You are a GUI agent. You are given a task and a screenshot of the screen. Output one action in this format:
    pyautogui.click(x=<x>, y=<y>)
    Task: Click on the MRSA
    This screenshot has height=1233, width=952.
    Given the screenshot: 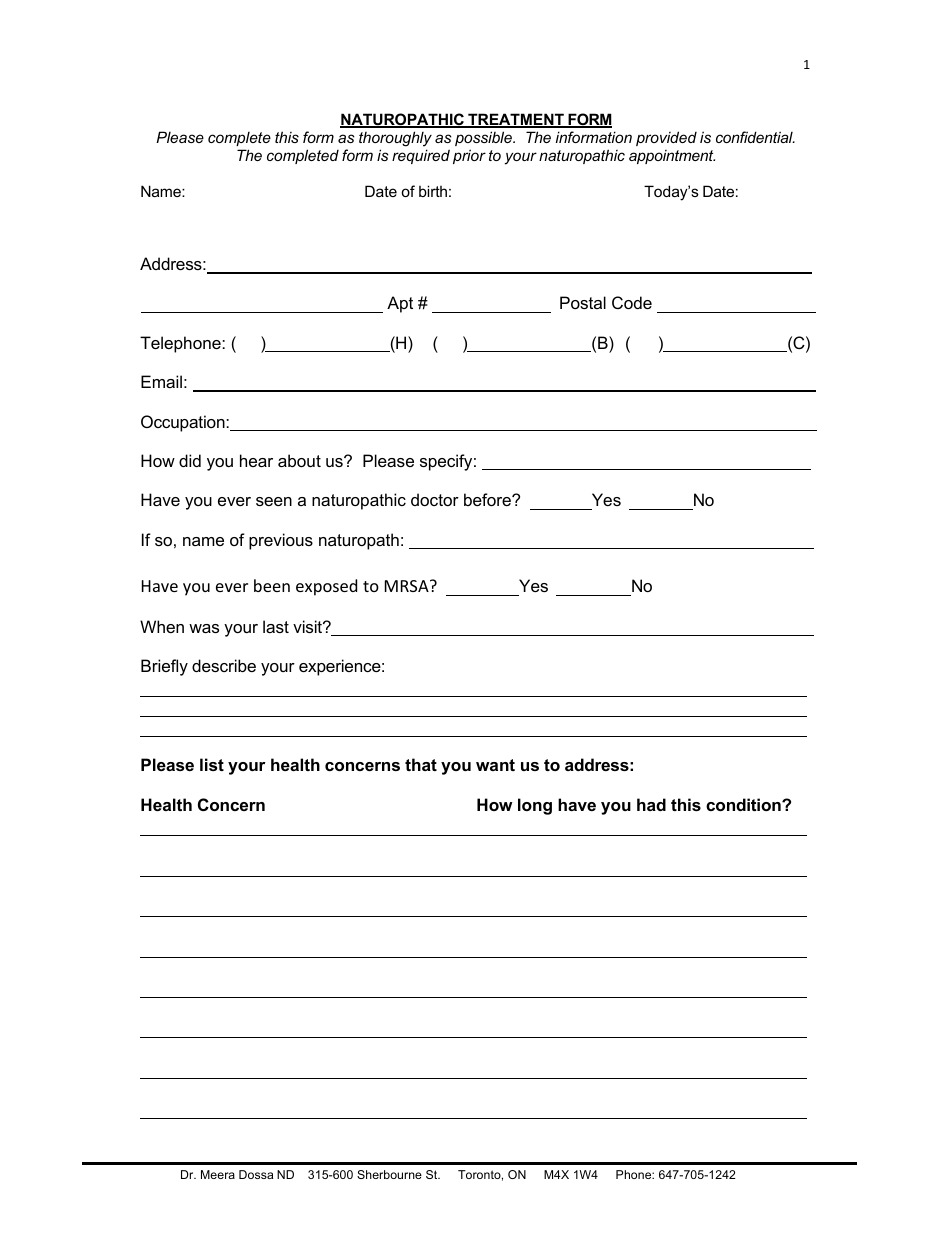 What is the action you would take?
    pyautogui.click(x=408, y=586)
